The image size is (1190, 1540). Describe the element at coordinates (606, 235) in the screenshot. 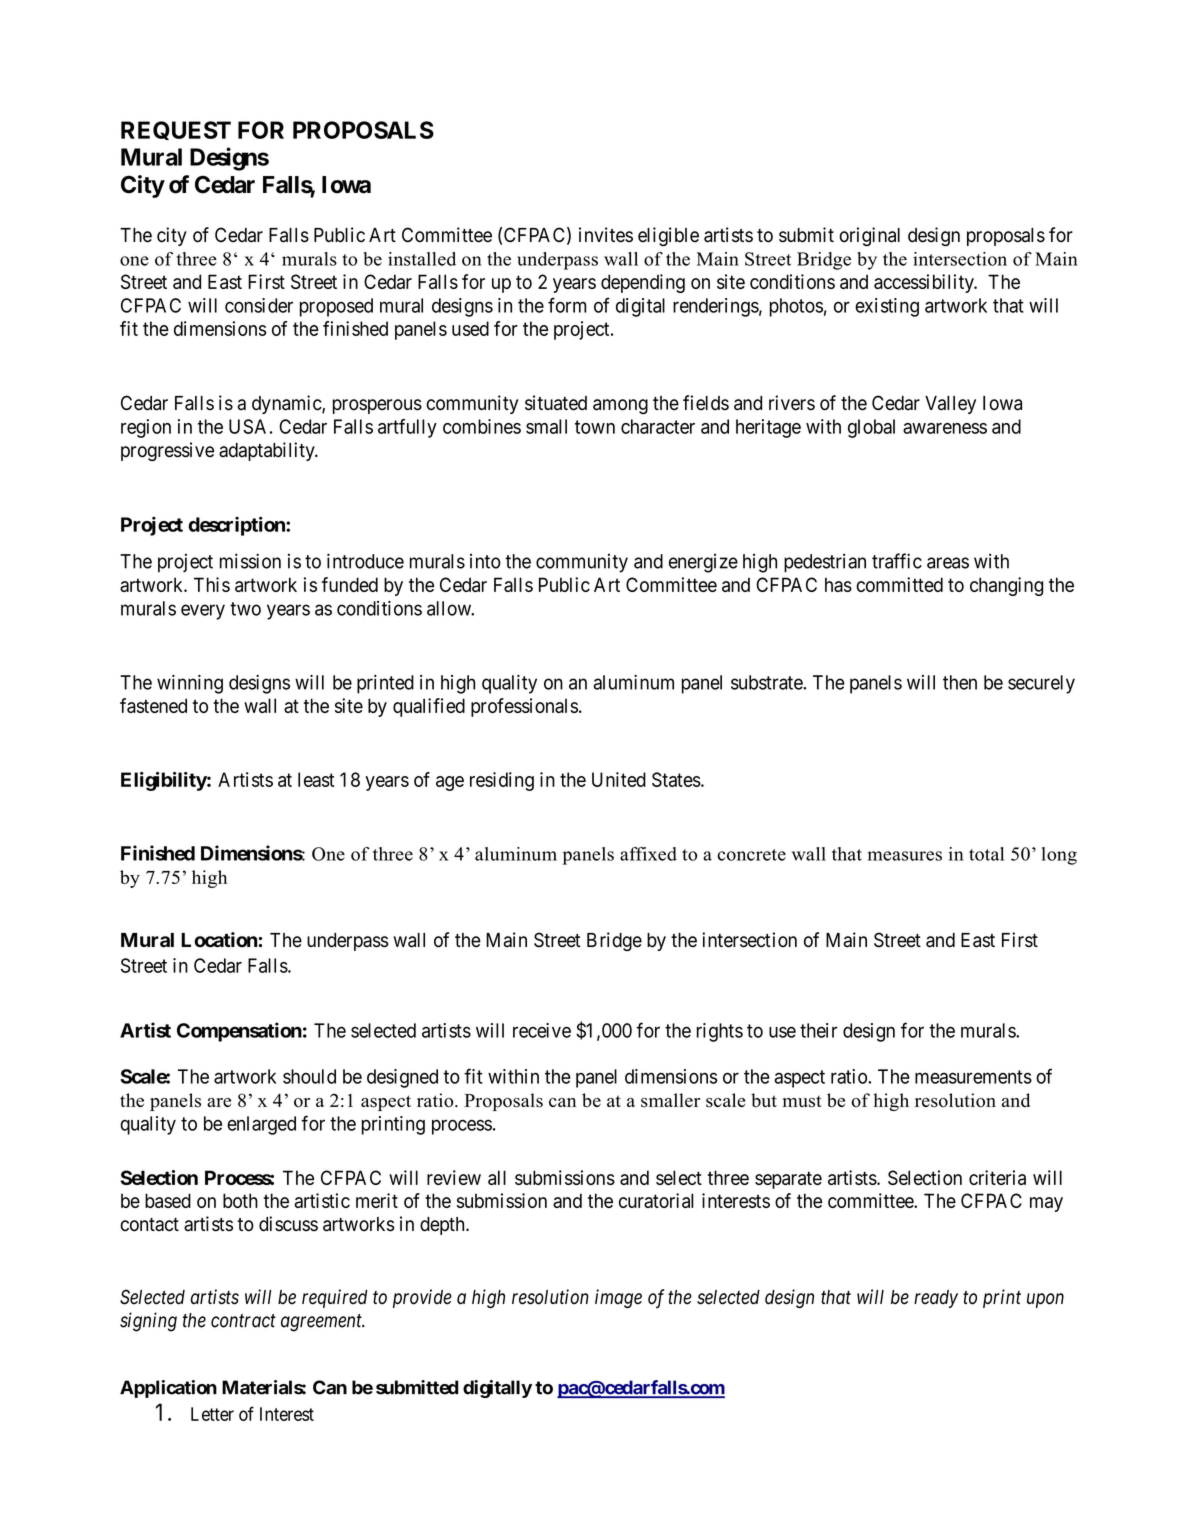

I see `invites` at that location.
